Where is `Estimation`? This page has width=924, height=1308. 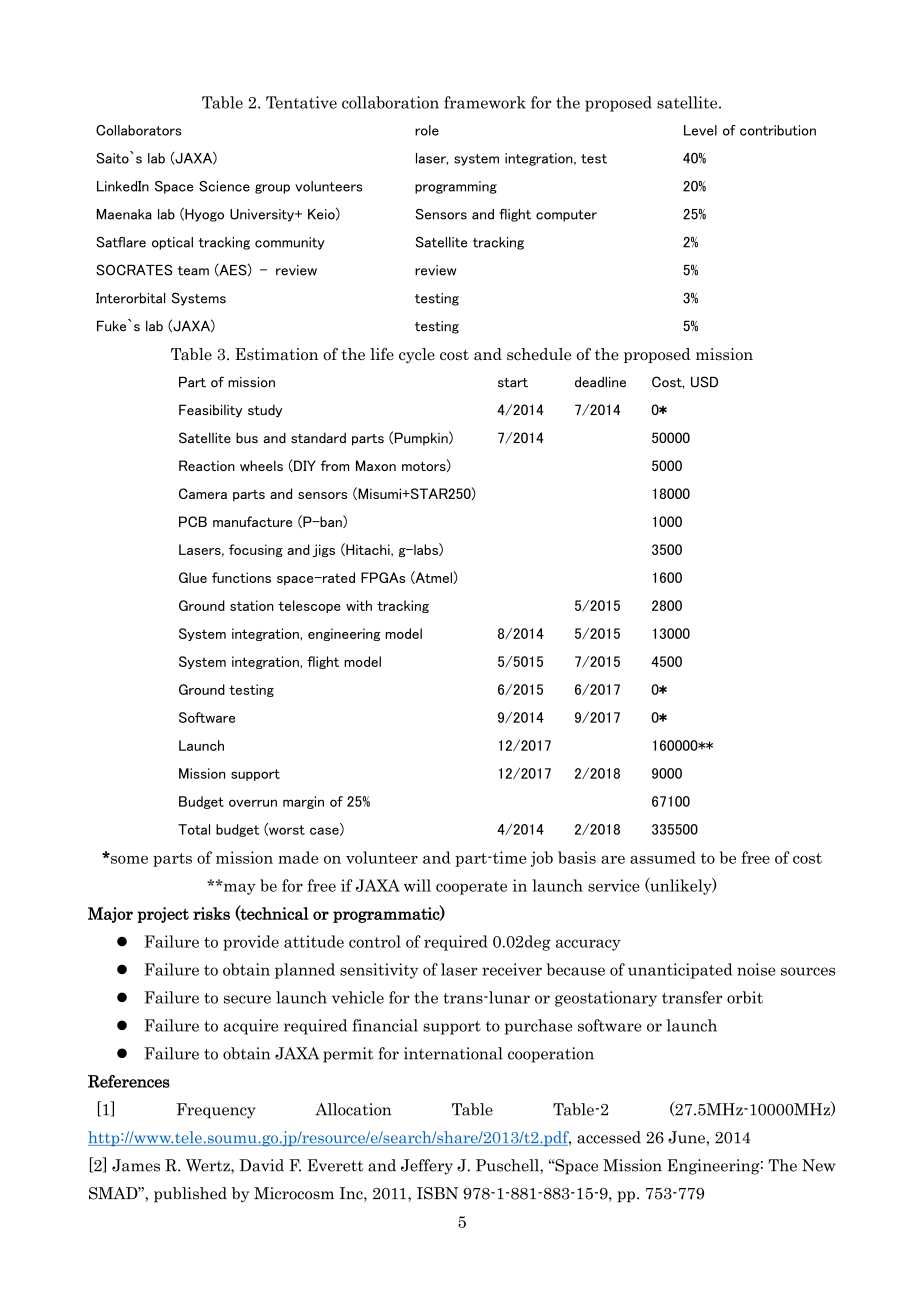
Estimation is located at coordinates (276, 354).
